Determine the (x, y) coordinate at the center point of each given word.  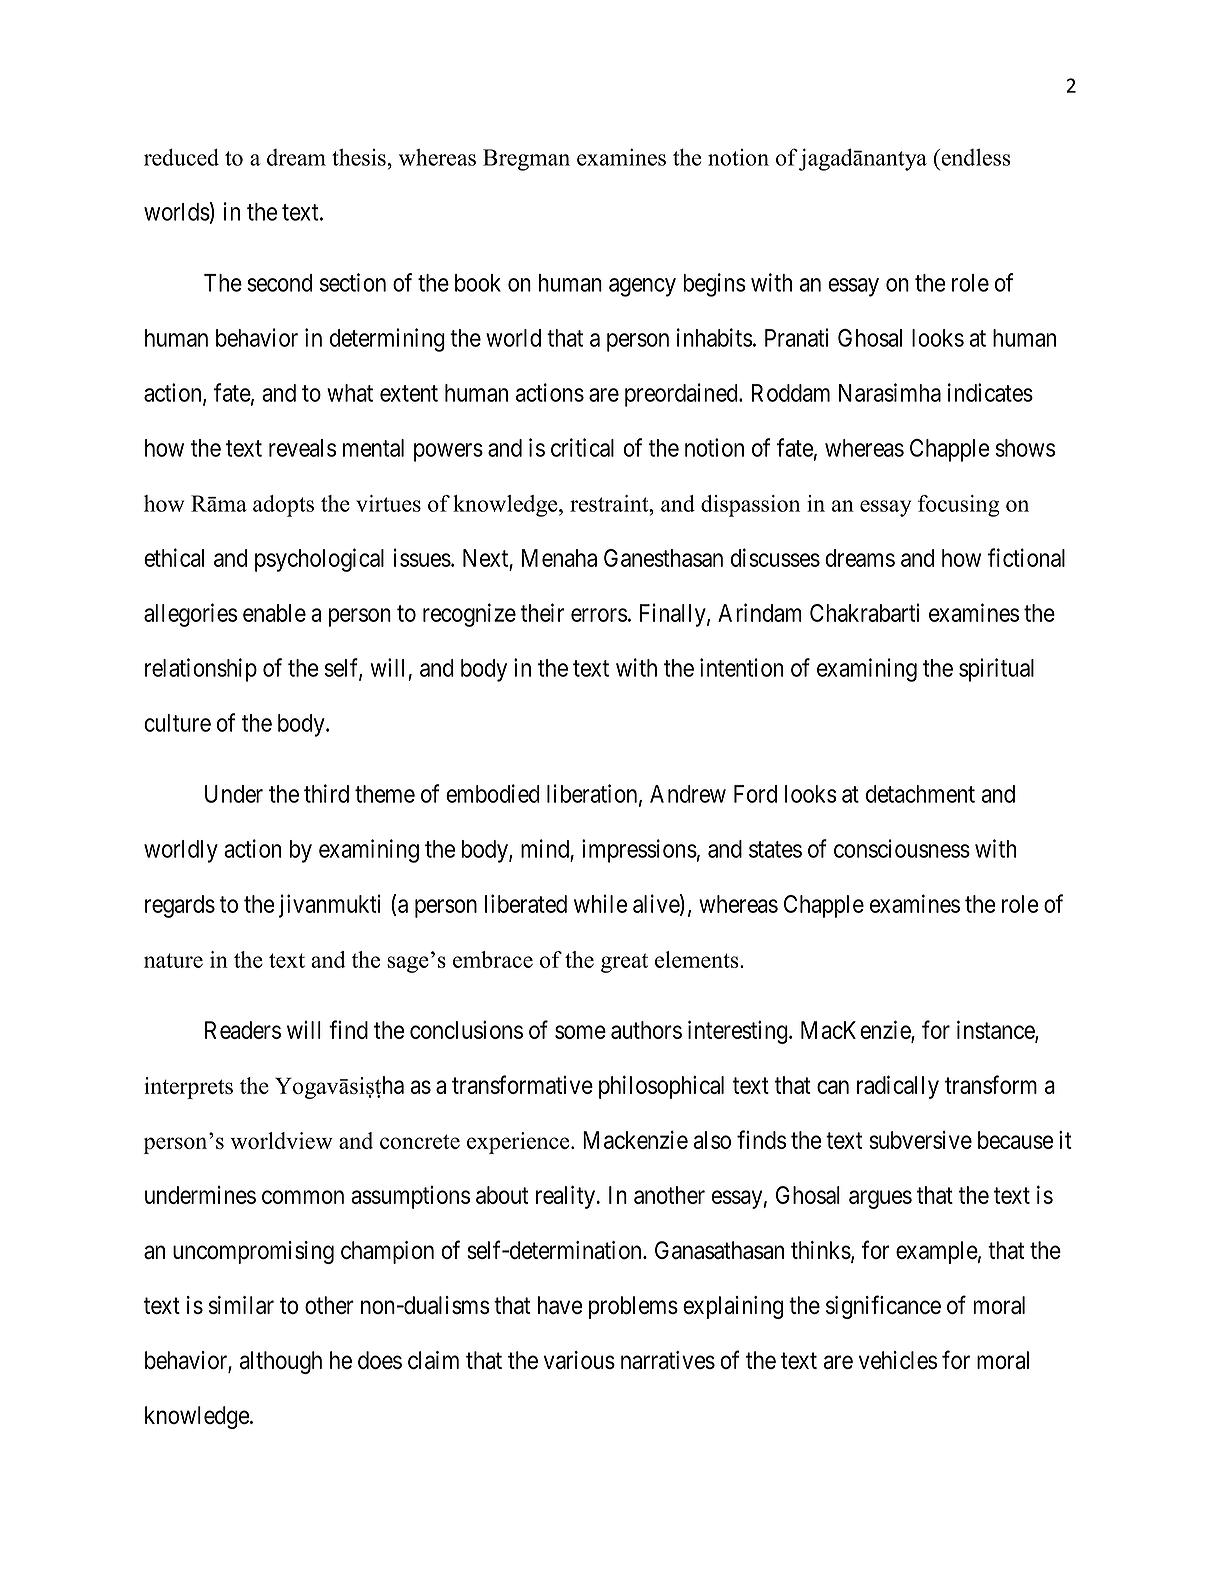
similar (241, 1305)
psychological (319, 560)
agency (642, 287)
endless (975, 157)
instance (996, 1030)
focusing (959, 506)
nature (173, 960)
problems (633, 1307)
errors (599, 615)
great (624, 963)
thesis (360, 157)
